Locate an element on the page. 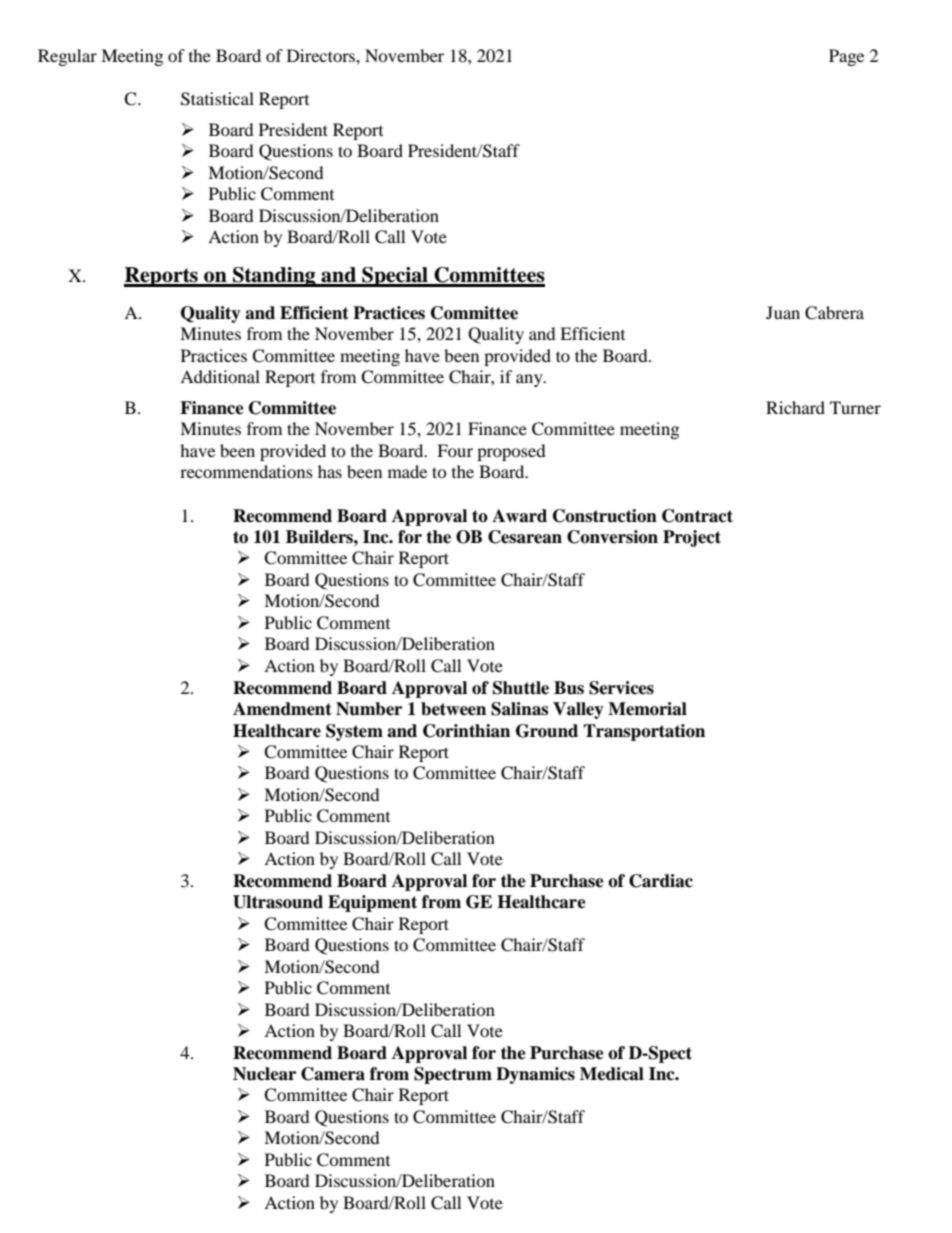 This document has height=1233, width=952. Page is located at coordinates (846, 57).
